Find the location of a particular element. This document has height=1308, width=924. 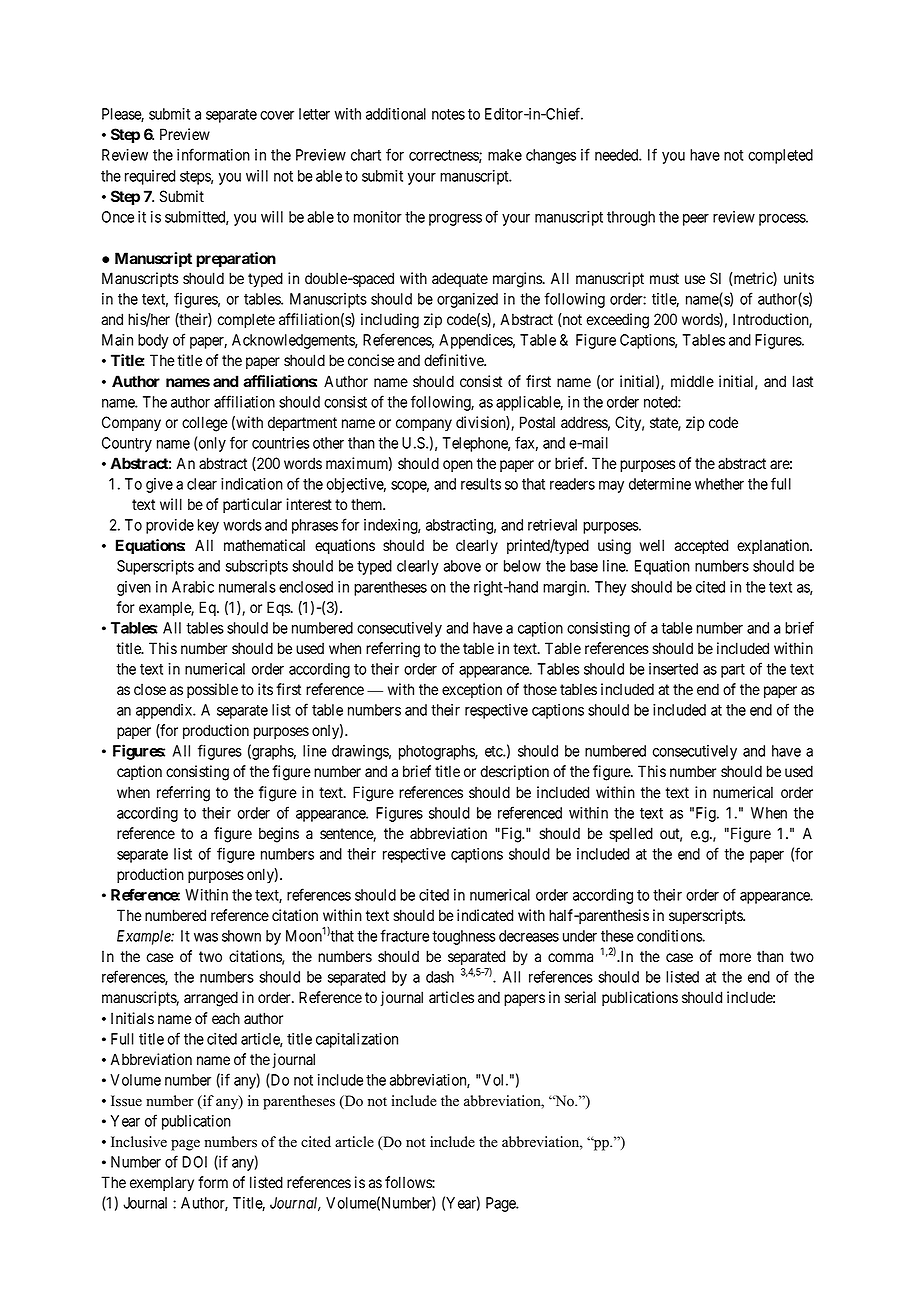

notes is located at coordinates (448, 114).
